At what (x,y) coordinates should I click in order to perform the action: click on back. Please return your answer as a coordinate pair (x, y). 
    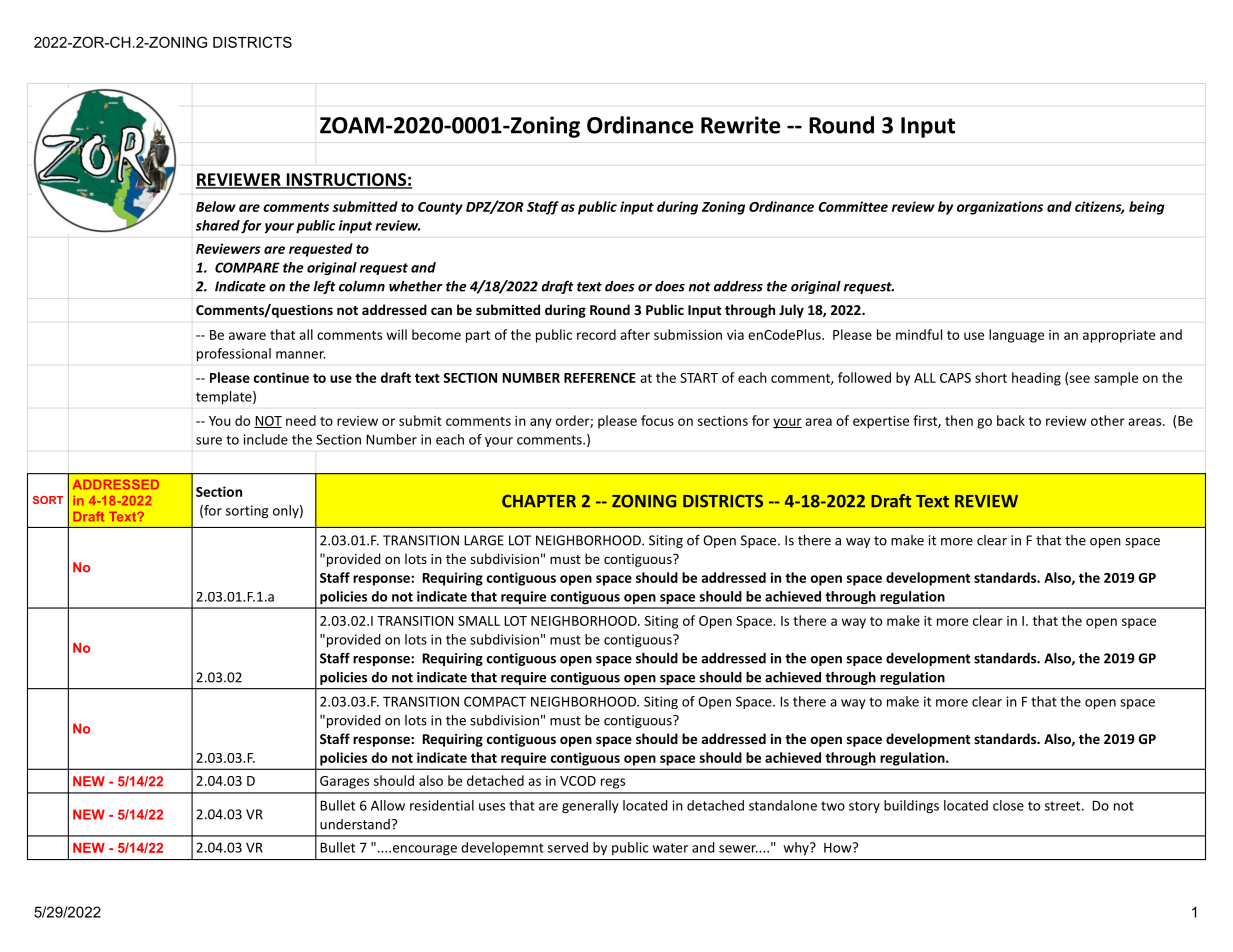
    Looking at the image, I should click on (1011, 420).
